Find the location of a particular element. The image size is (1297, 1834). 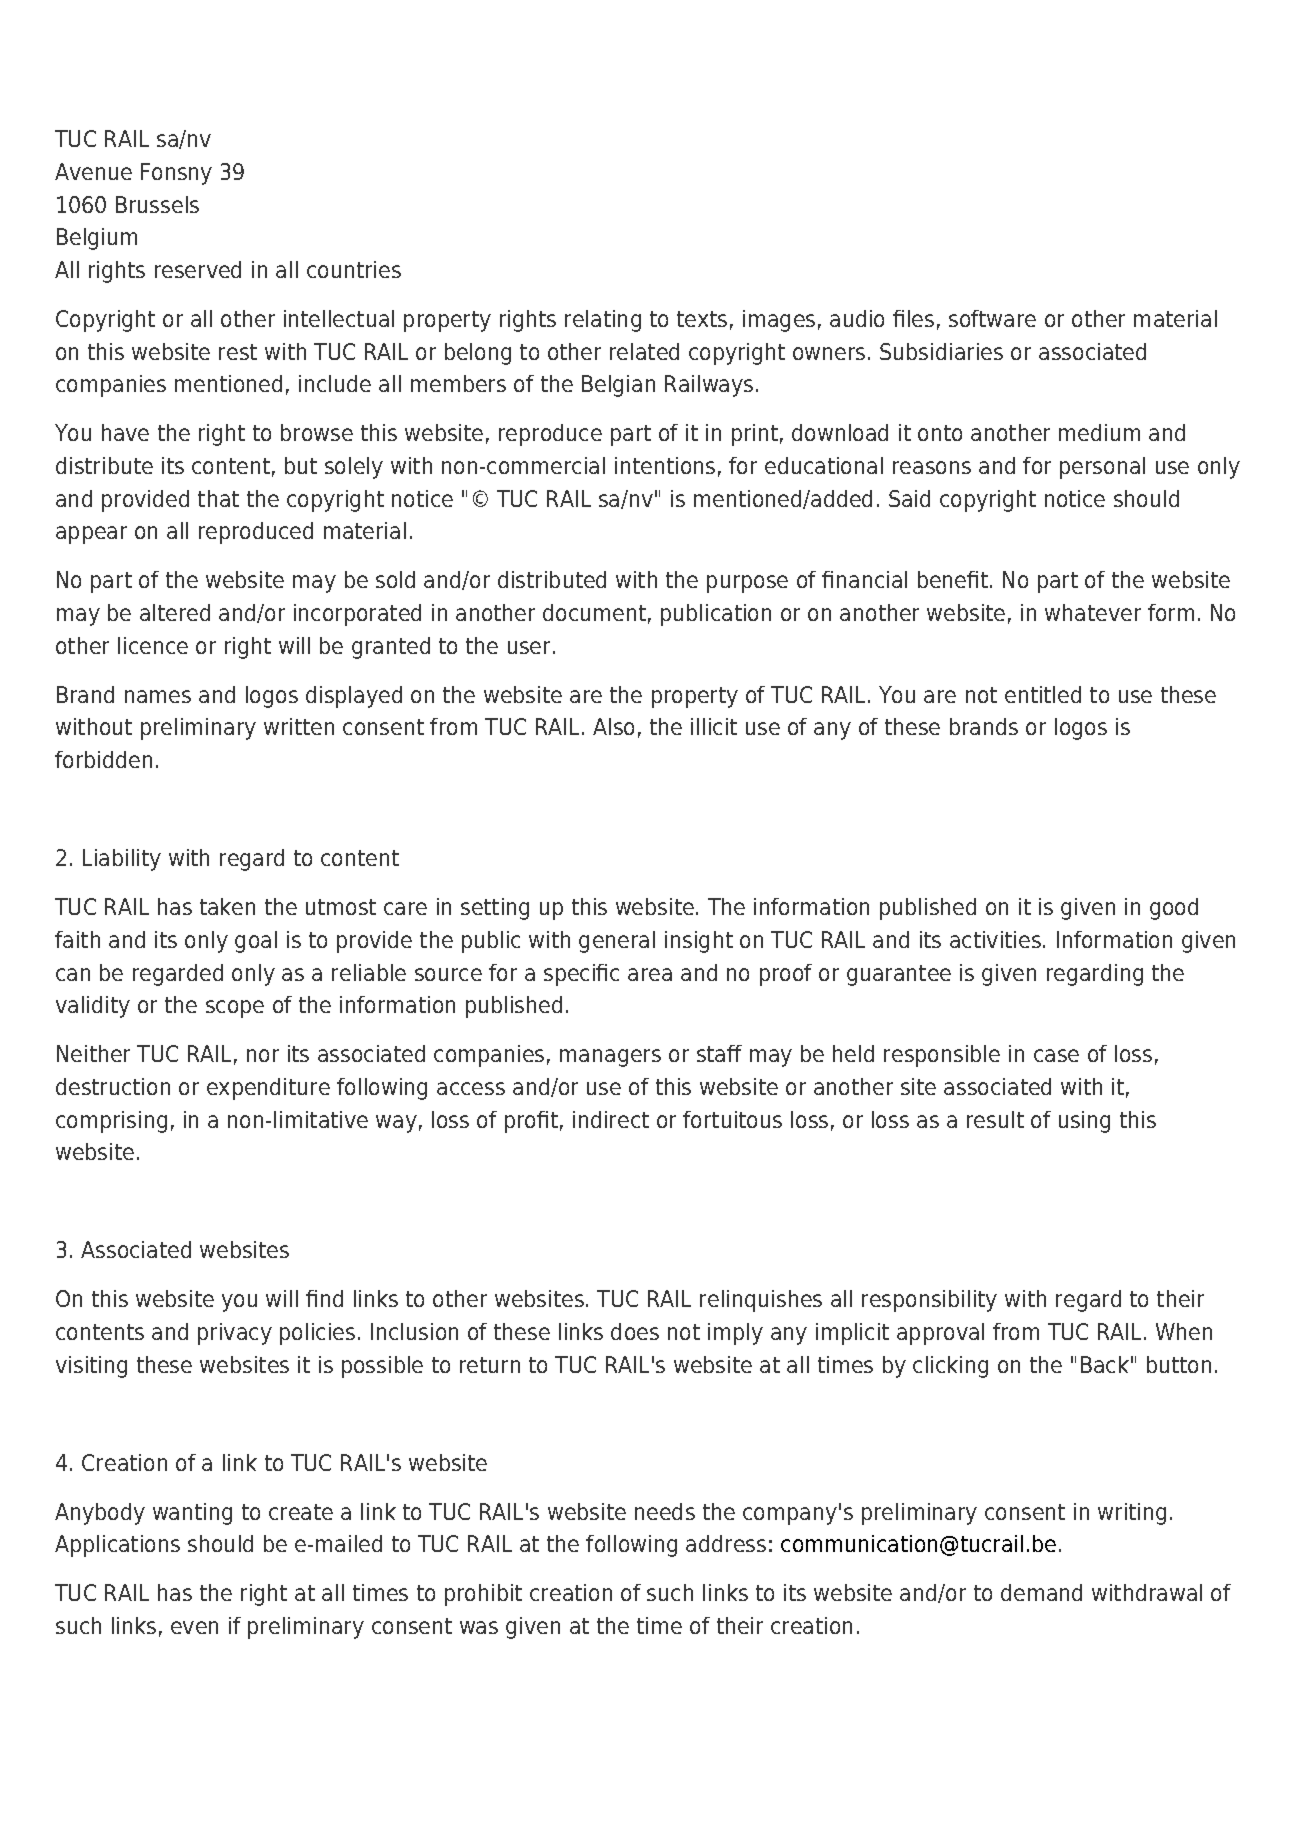

general is located at coordinates (617, 942).
